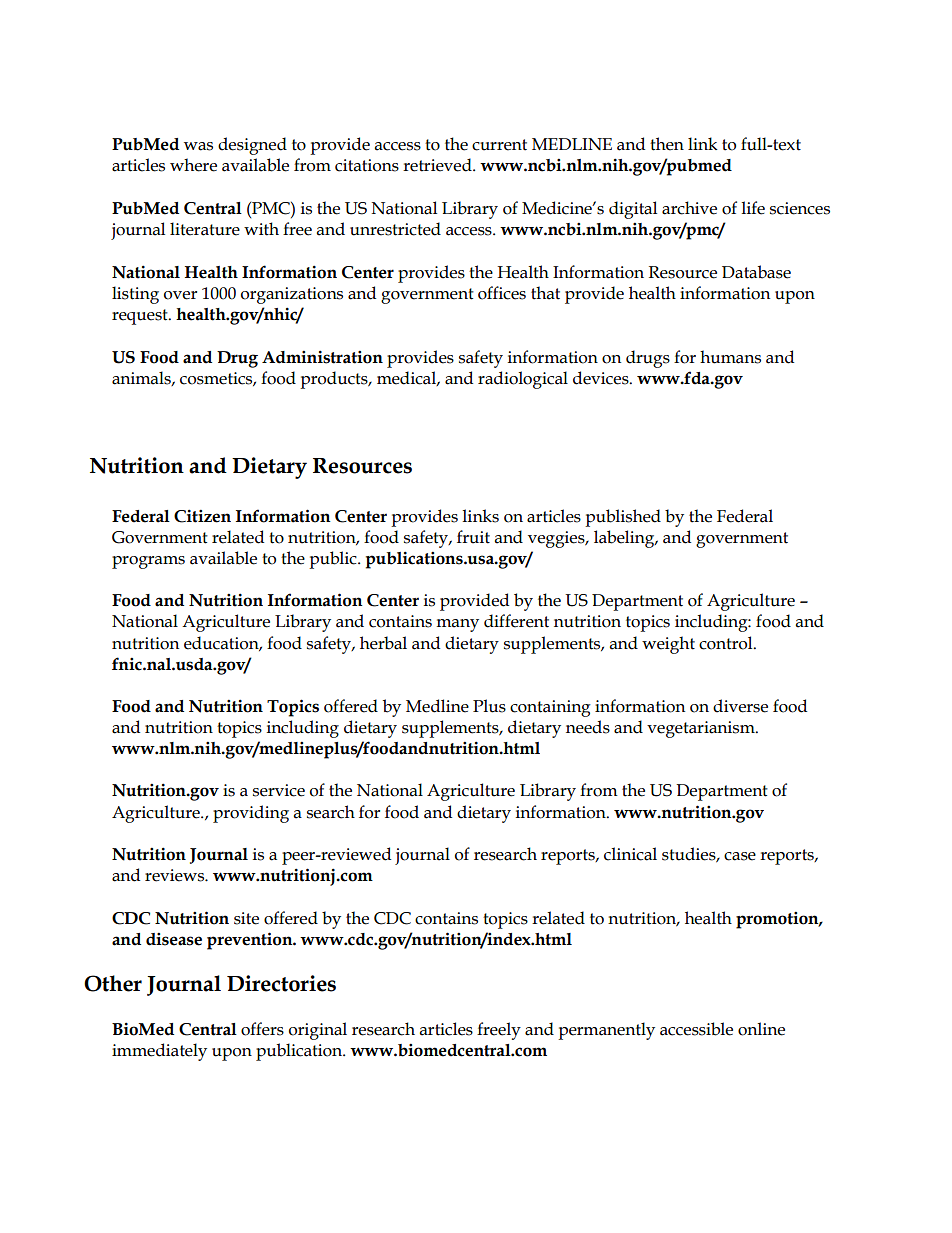 The width and height of the screenshot is (952, 1233). Describe the element at coordinates (761, 1029) in the screenshot. I see `online` at that location.
